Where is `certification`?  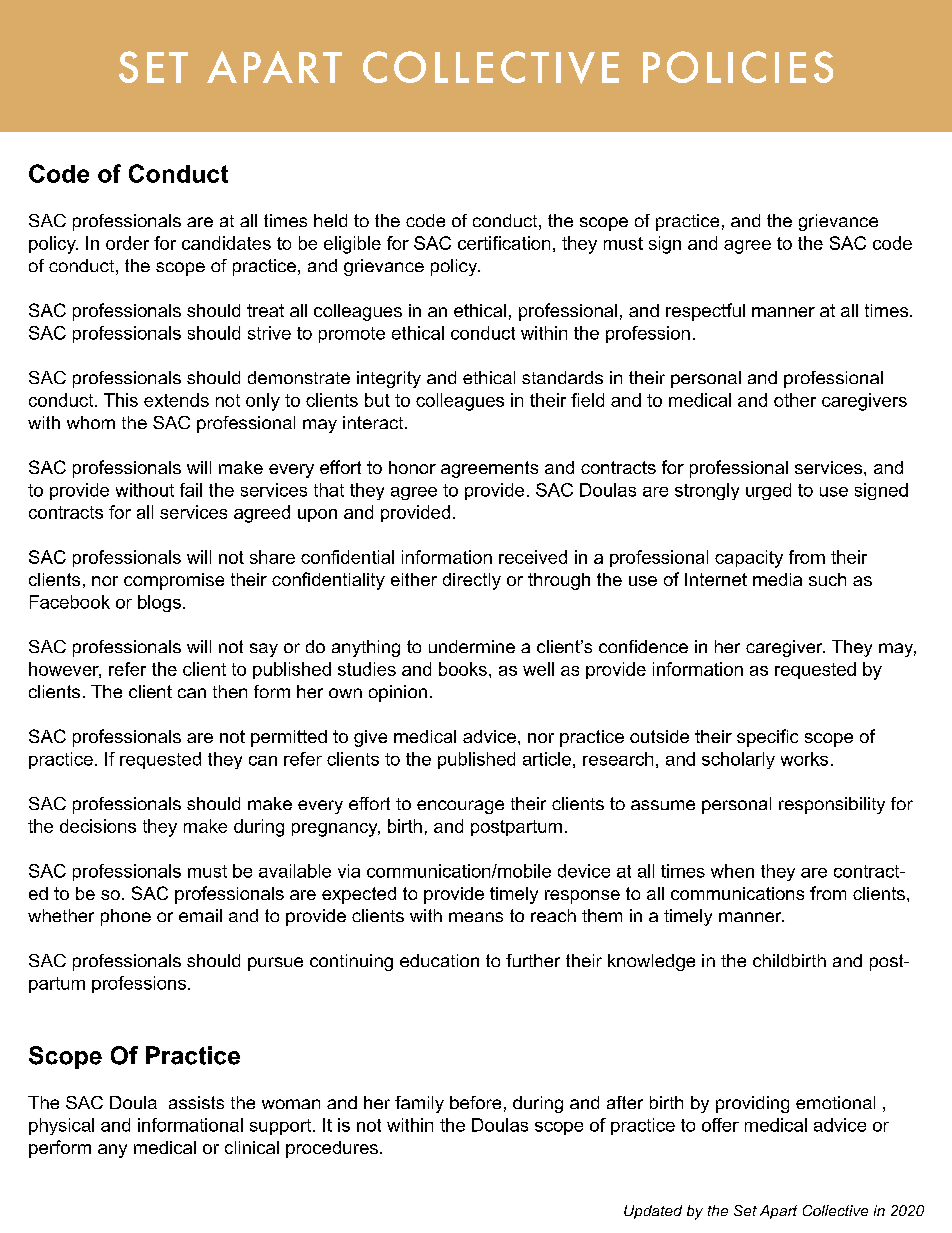 certification is located at coordinates (504, 243).
